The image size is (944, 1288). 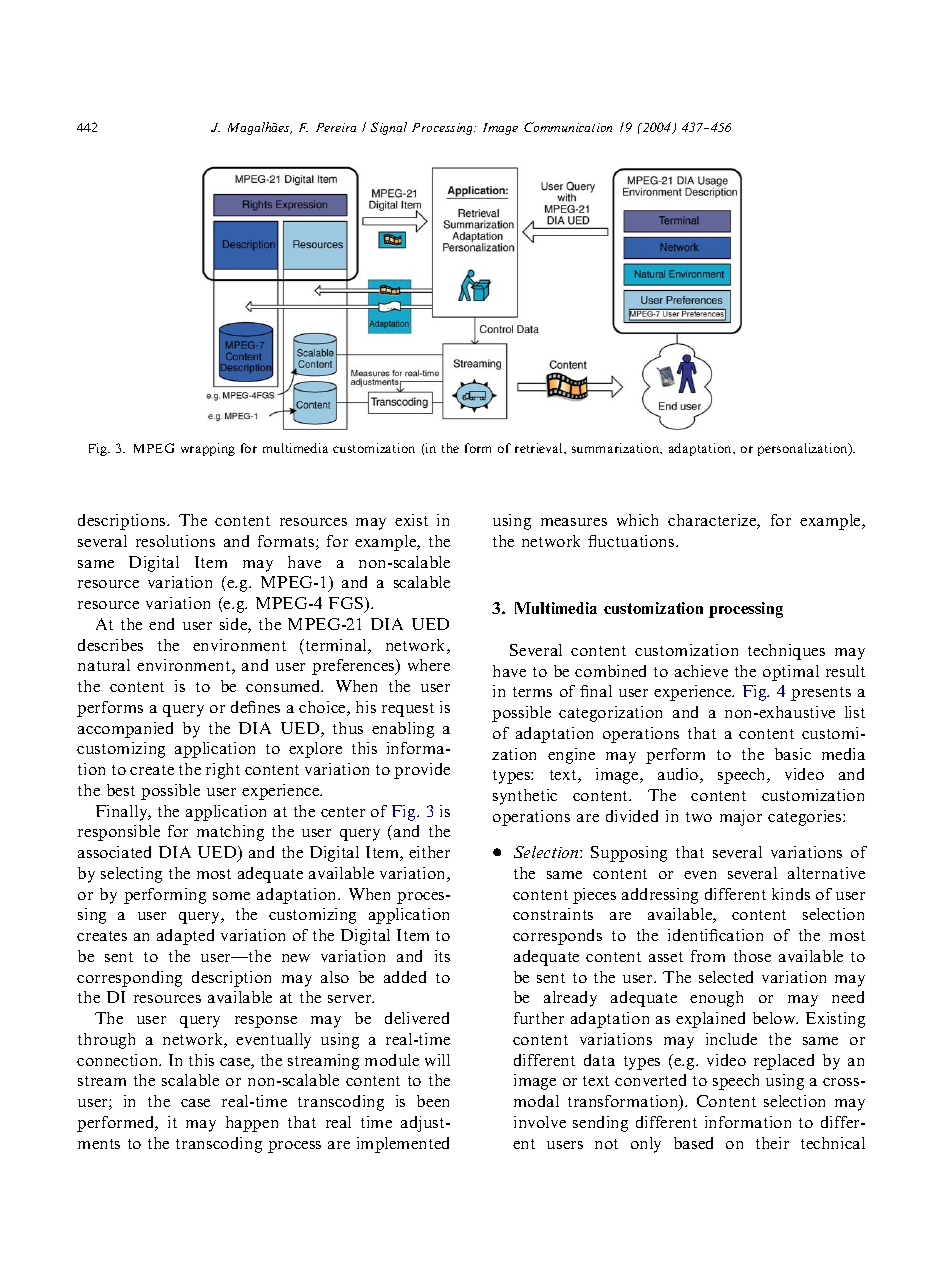 What do you see at coordinates (110, 645) in the screenshot?
I see `describes` at bounding box center [110, 645].
